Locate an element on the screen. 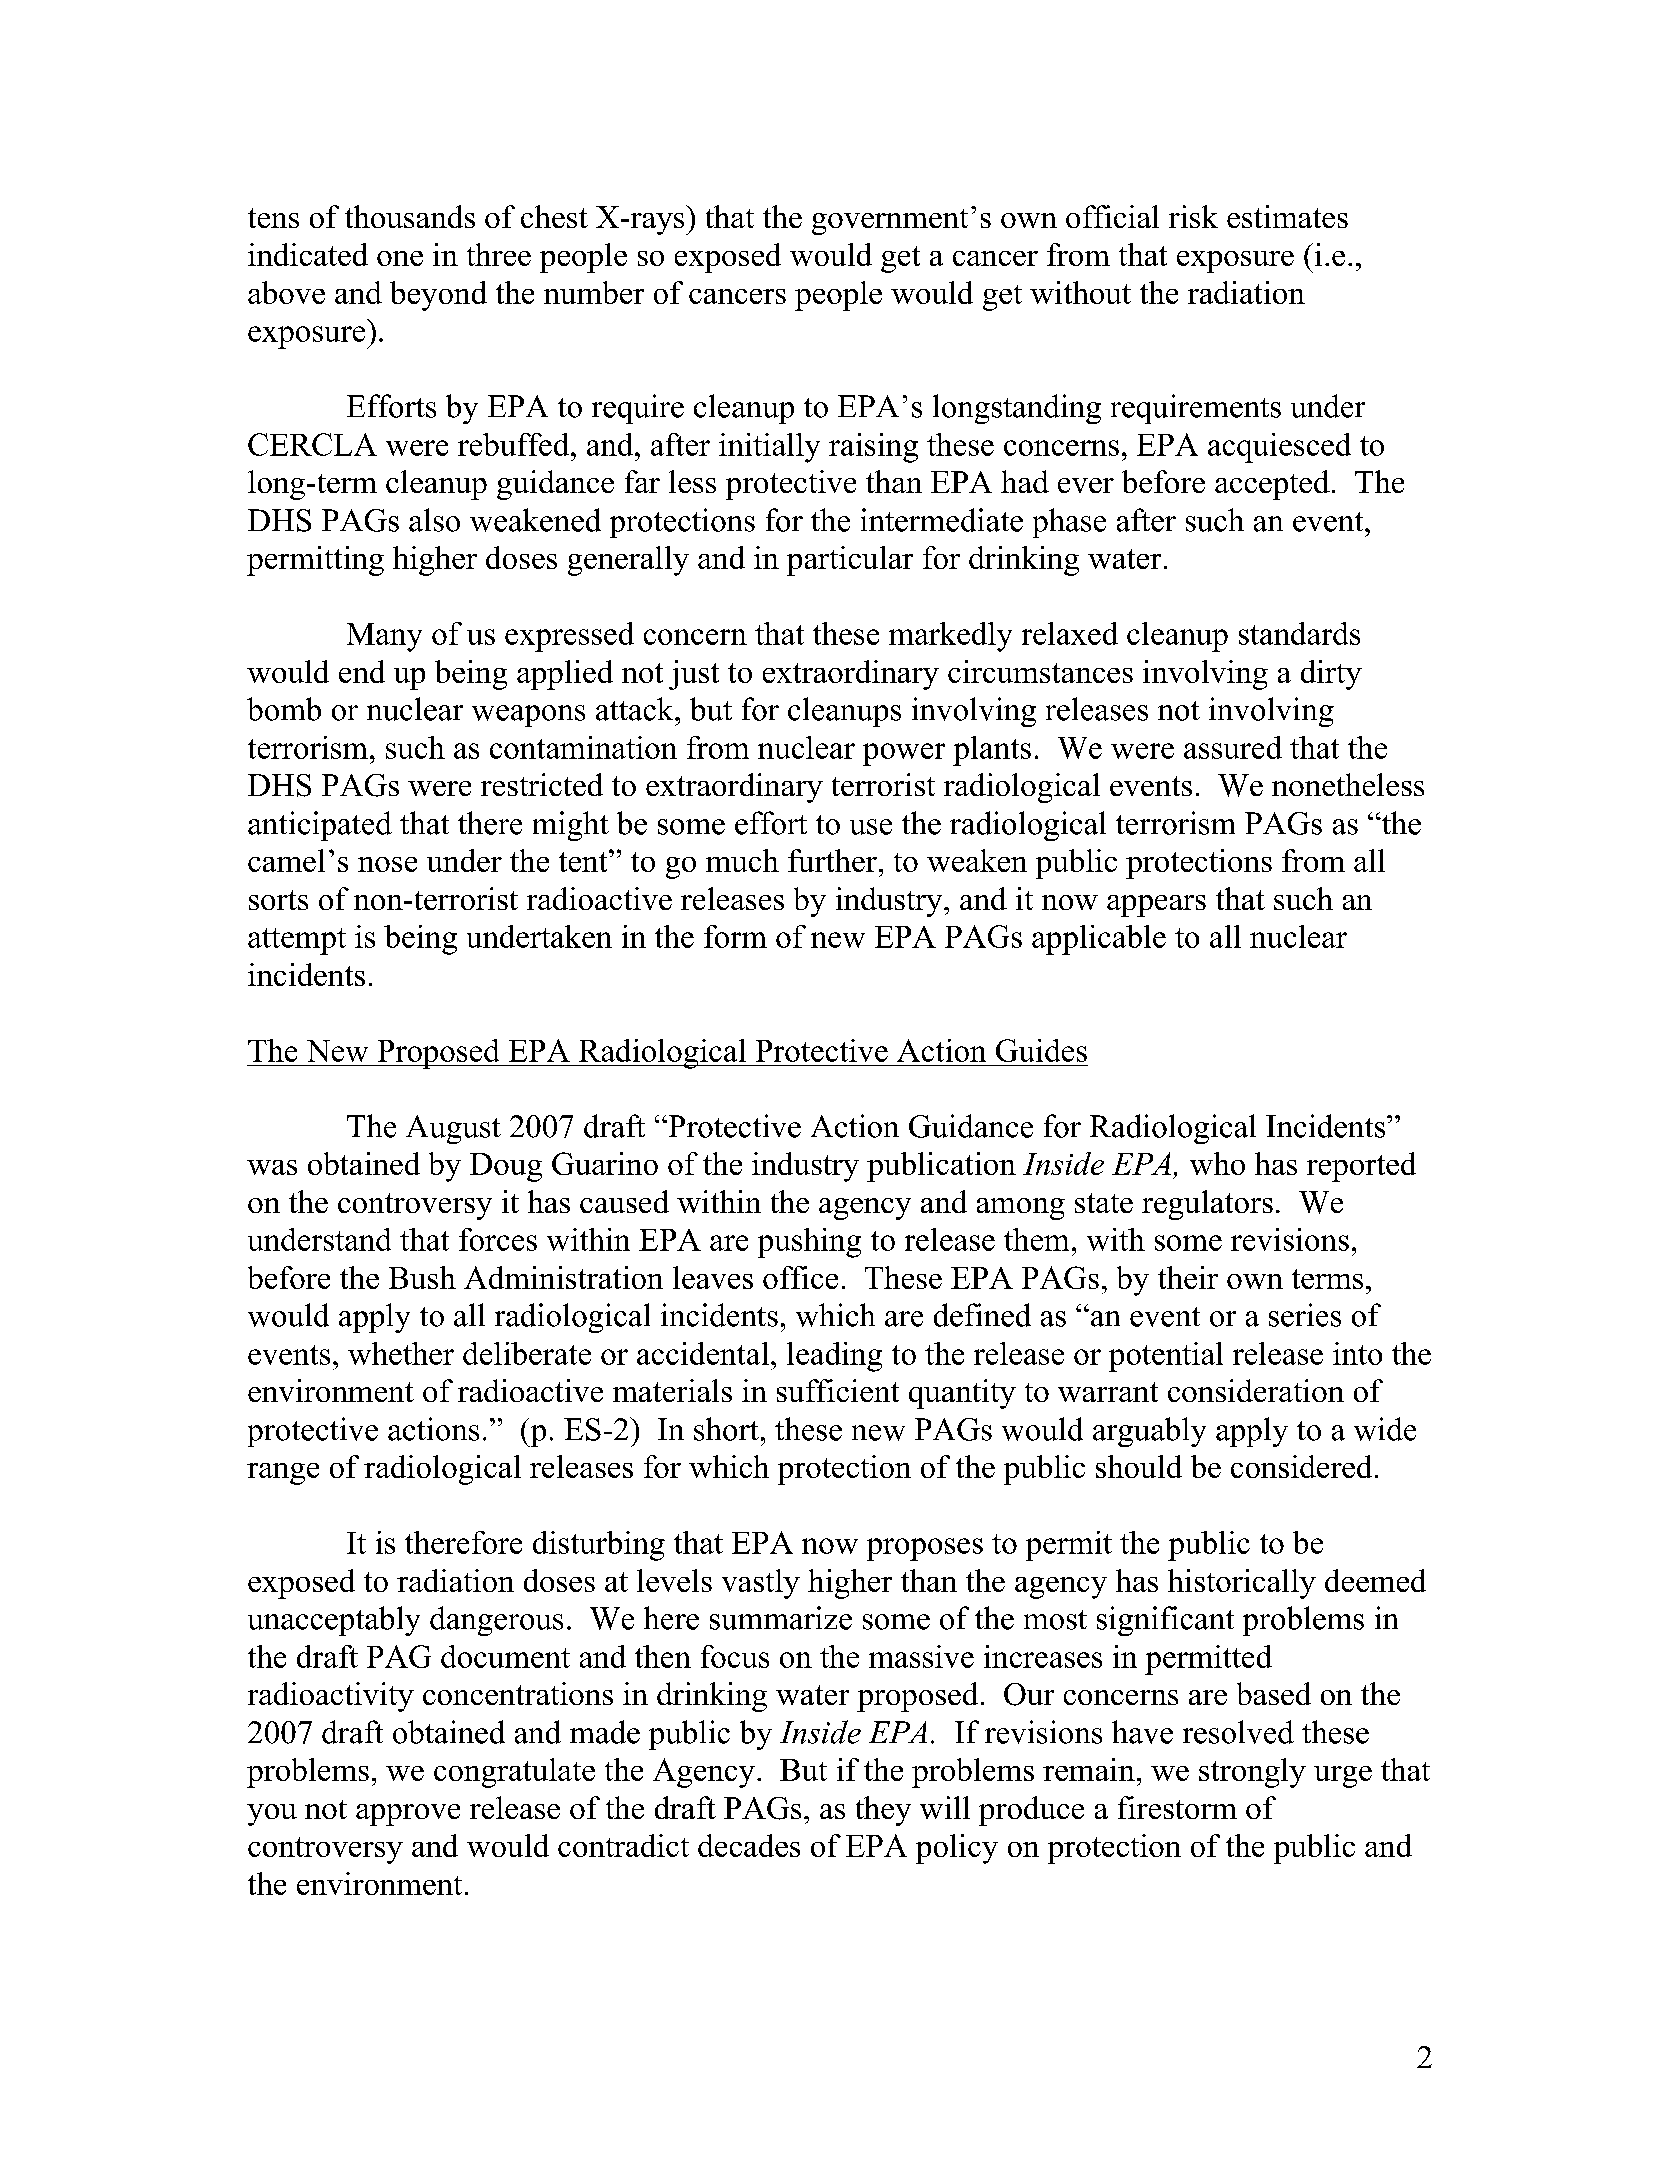 The image size is (1680, 2174). number is located at coordinates (594, 292).
